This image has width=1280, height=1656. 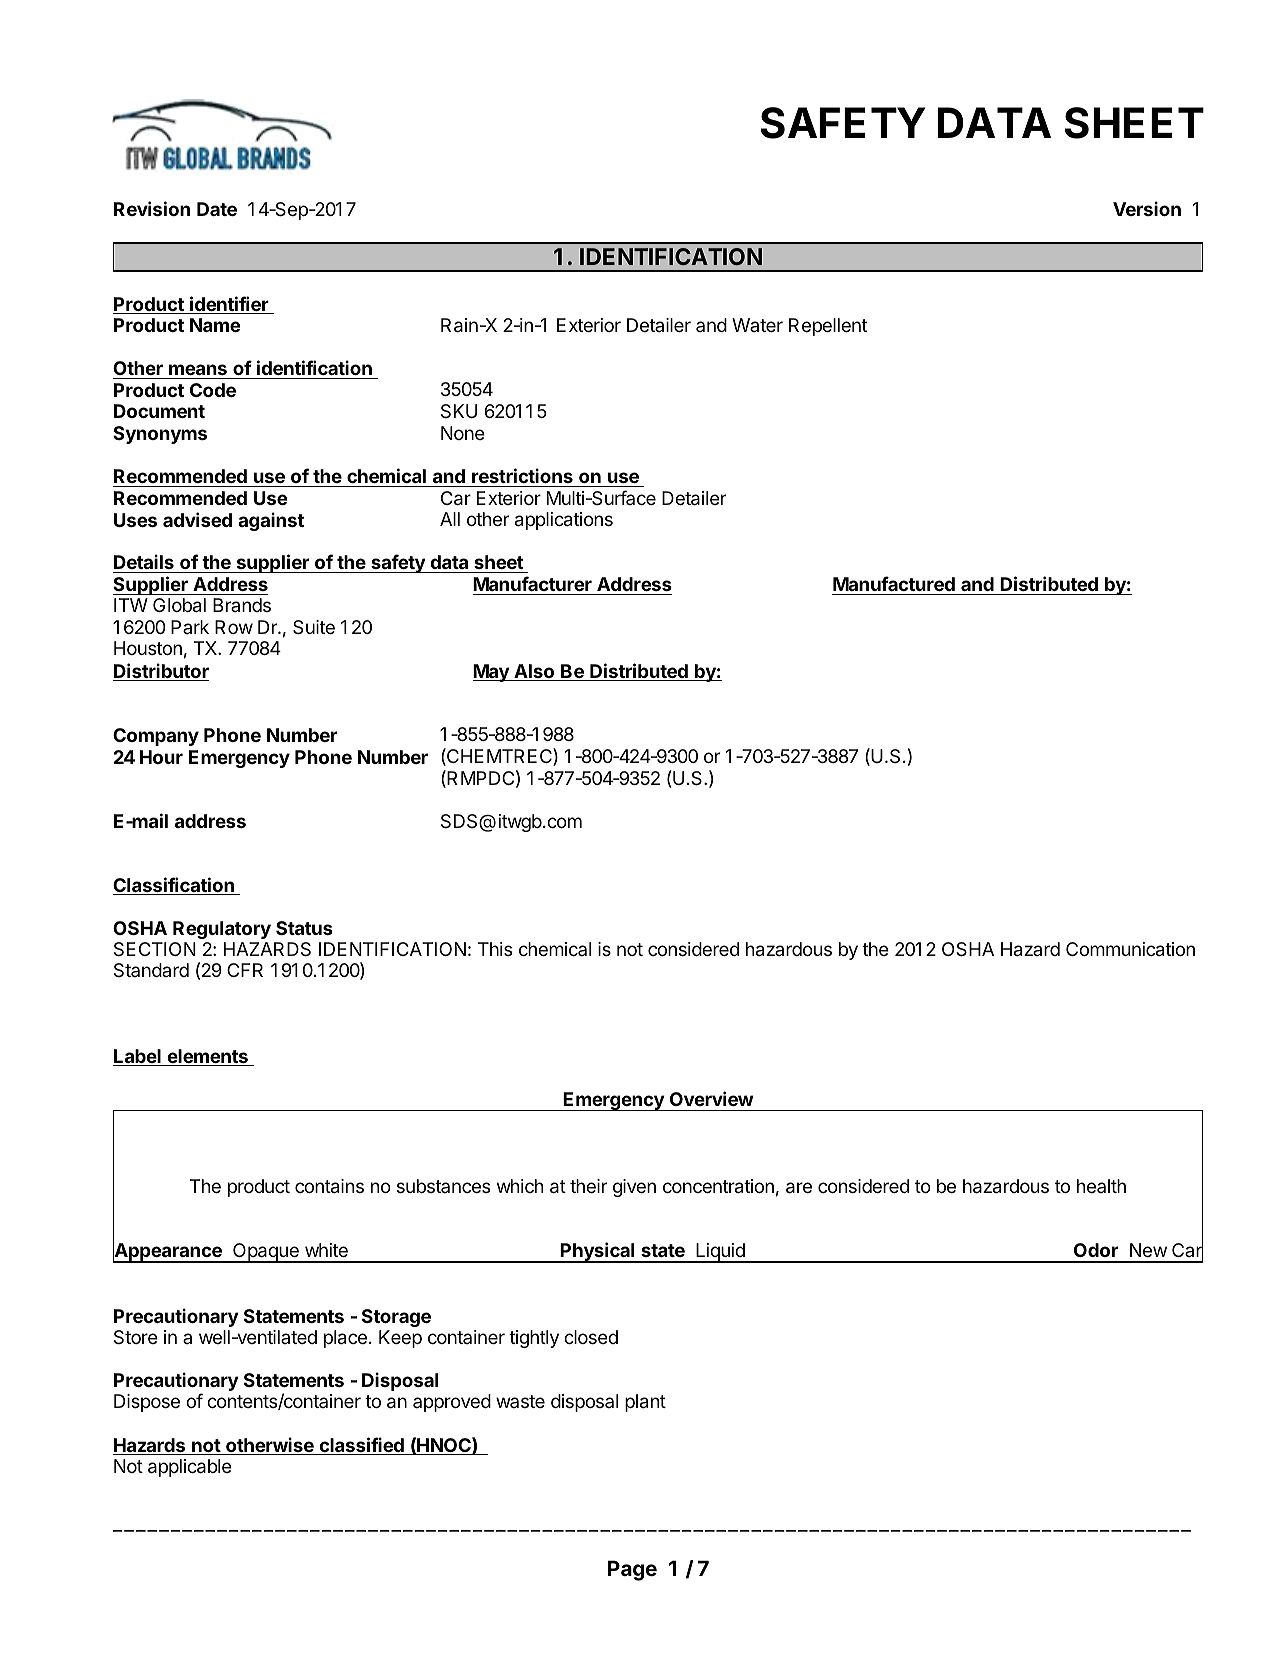 What do you see at coordinates (190, 1468) in the image?
I see `applicable` at bounding box center [190, 1468].
